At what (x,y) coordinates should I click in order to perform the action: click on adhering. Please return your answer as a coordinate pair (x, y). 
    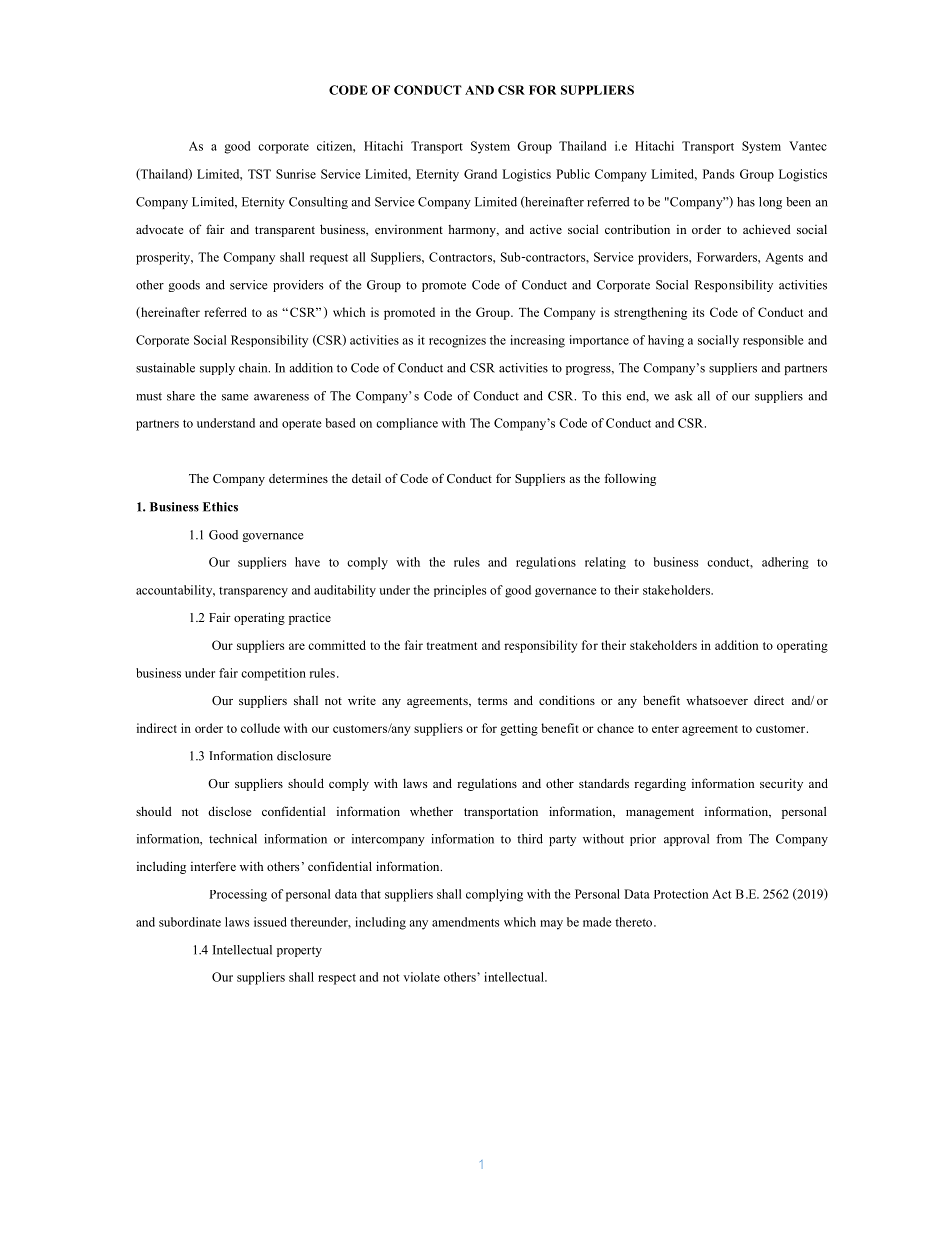
    Looking at the image, I should click on (785, 563).
